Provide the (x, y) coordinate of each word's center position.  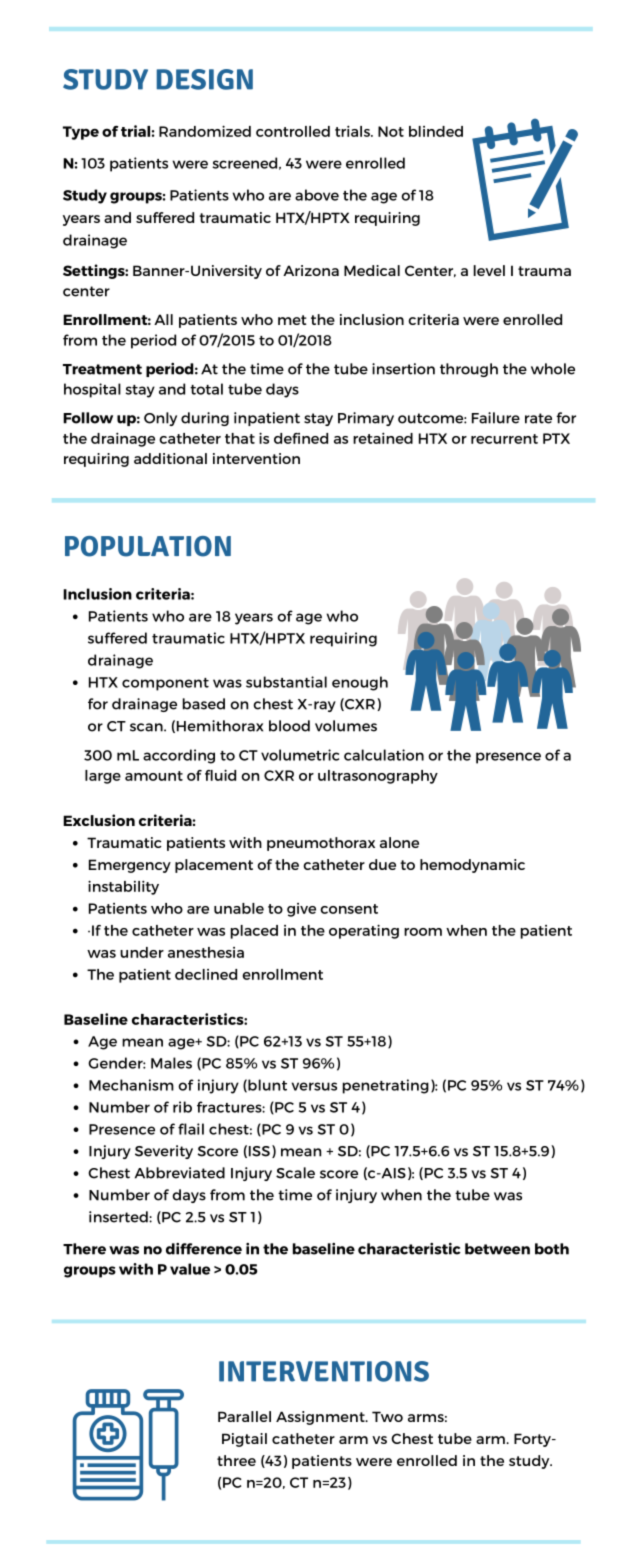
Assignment (321, 1418)
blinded (436, 131)
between (497, 1249)
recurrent (504, 439)
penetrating (386, 1086)
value (190, 1269)
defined (301, 438)
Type (81, 133)
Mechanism (131, 1085)
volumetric (300, 755)
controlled (293, 131)
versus (314, 1086)
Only (160, 419)
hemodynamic (472, 866)
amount (154, 776)
